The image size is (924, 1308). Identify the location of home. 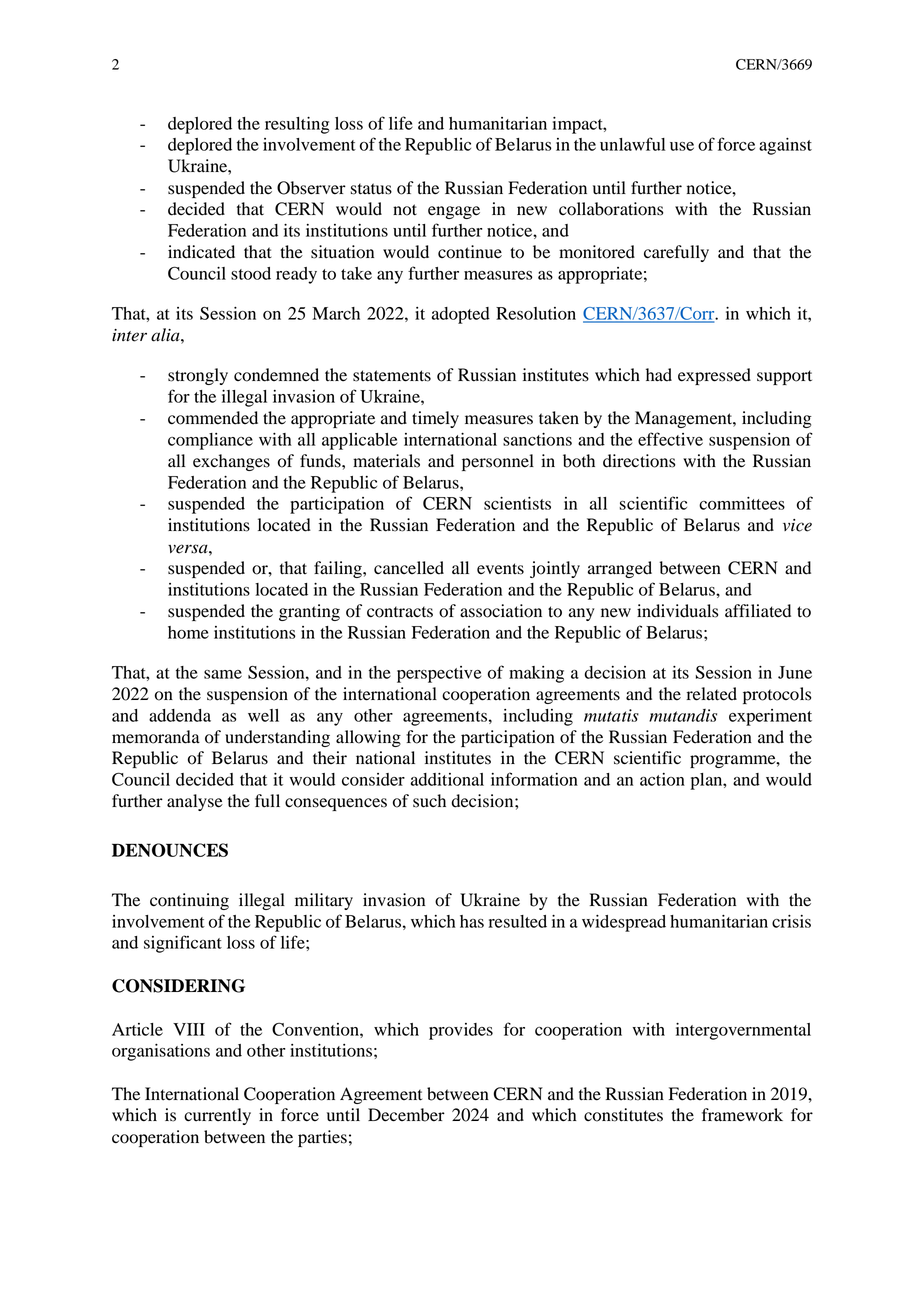
(188, 632).
